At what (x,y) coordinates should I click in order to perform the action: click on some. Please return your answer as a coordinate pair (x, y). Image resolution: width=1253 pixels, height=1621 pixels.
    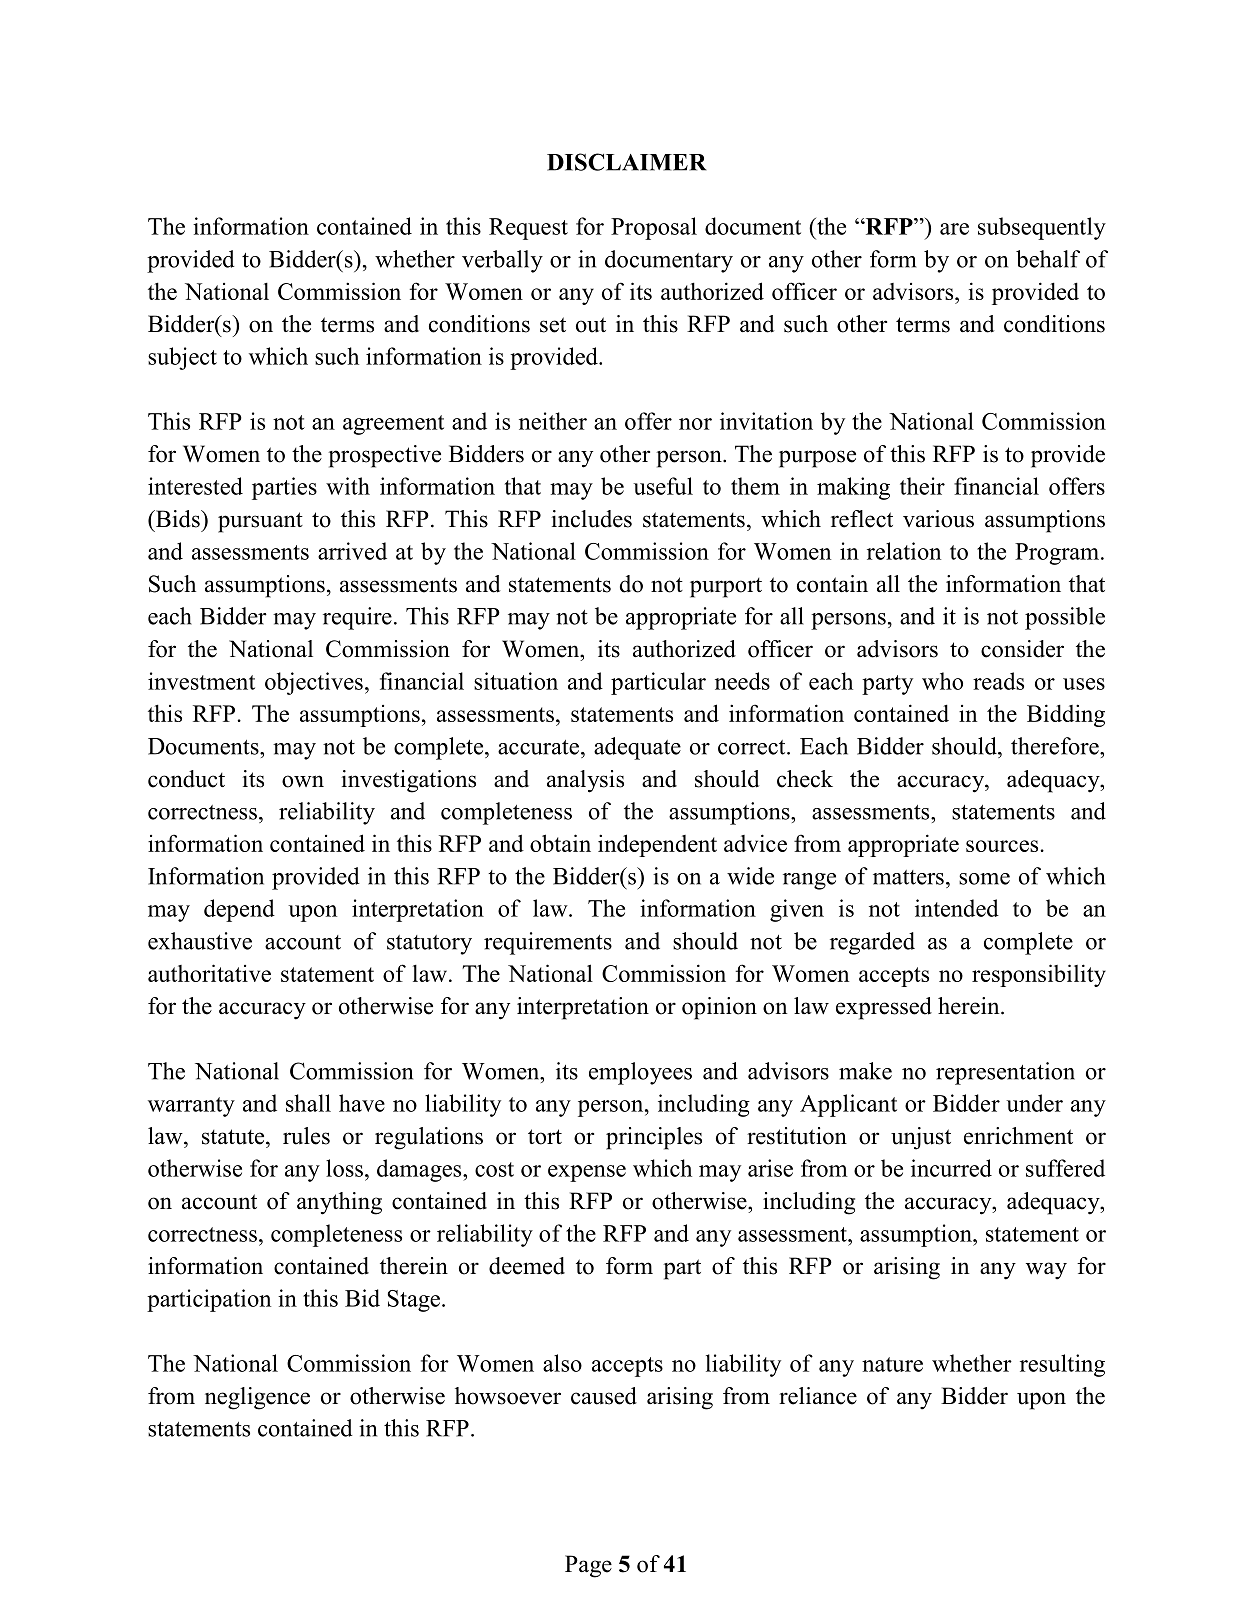
    Looking at the image, I should click on (984, 879).
